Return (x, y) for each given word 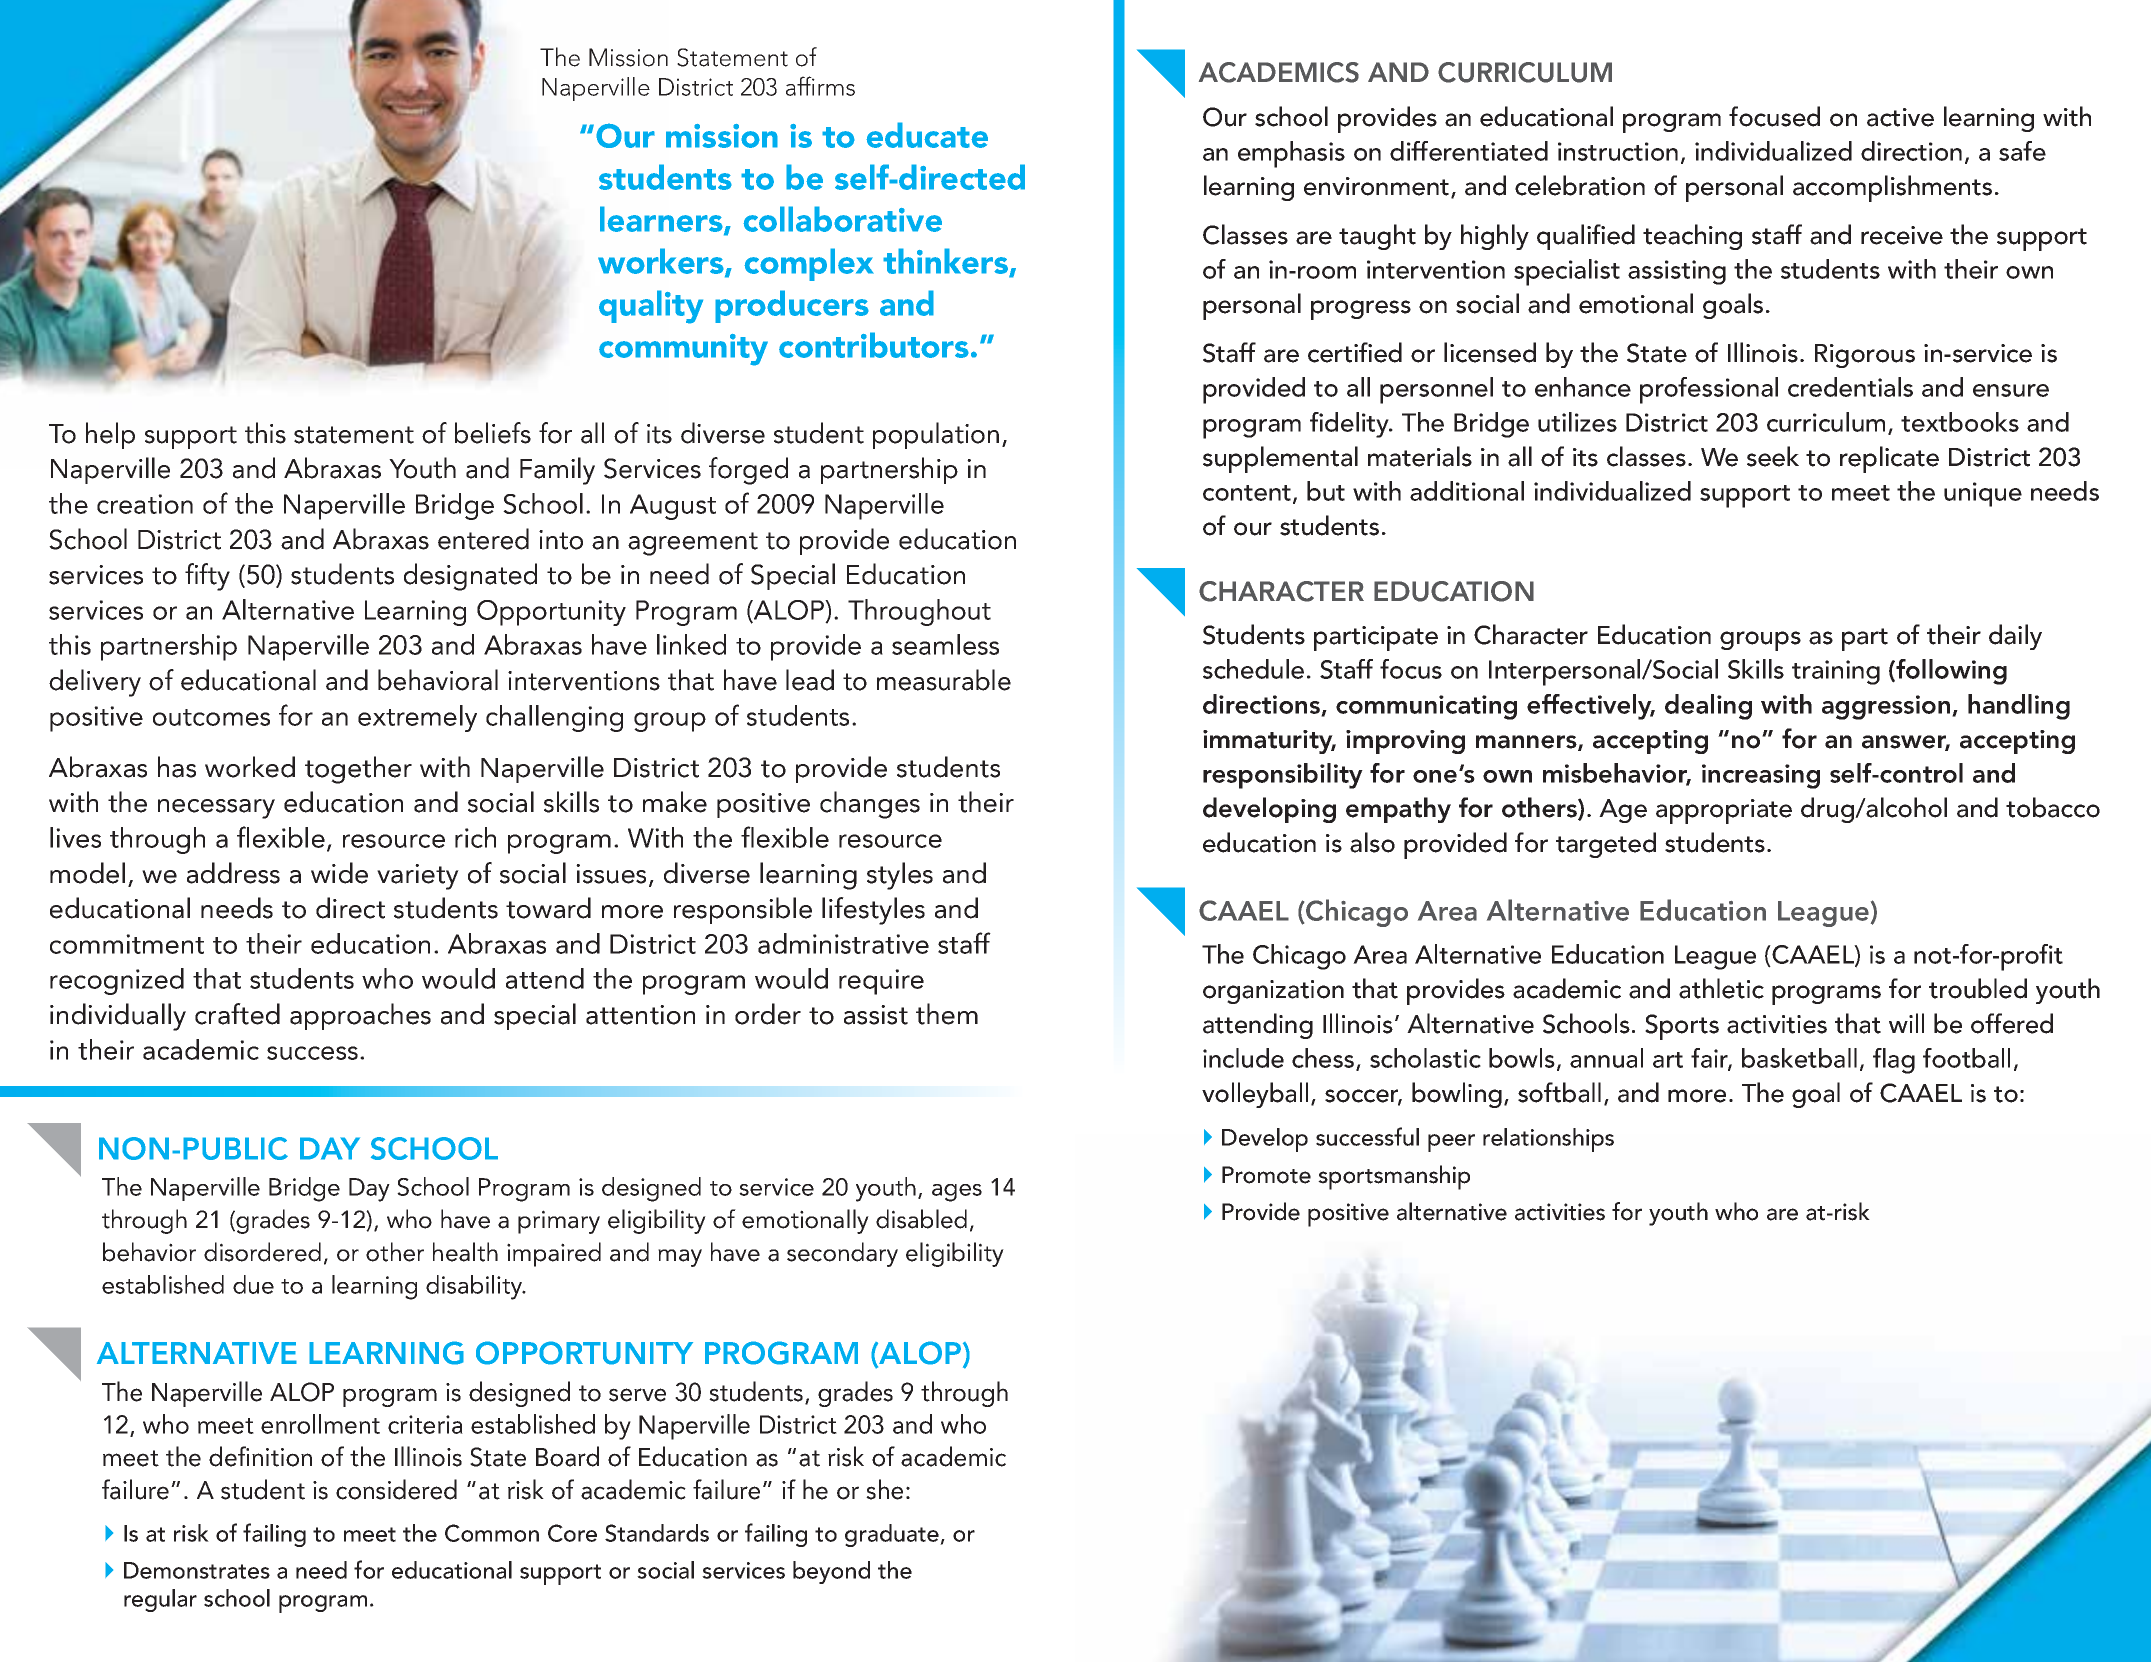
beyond (831, 1572)
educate (927, 135)
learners (662, 220)
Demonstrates (197, 1570)
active (1900, 117)
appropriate (1724, 811)
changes (870, 805)
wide (339, 873)
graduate (893, 1535)
